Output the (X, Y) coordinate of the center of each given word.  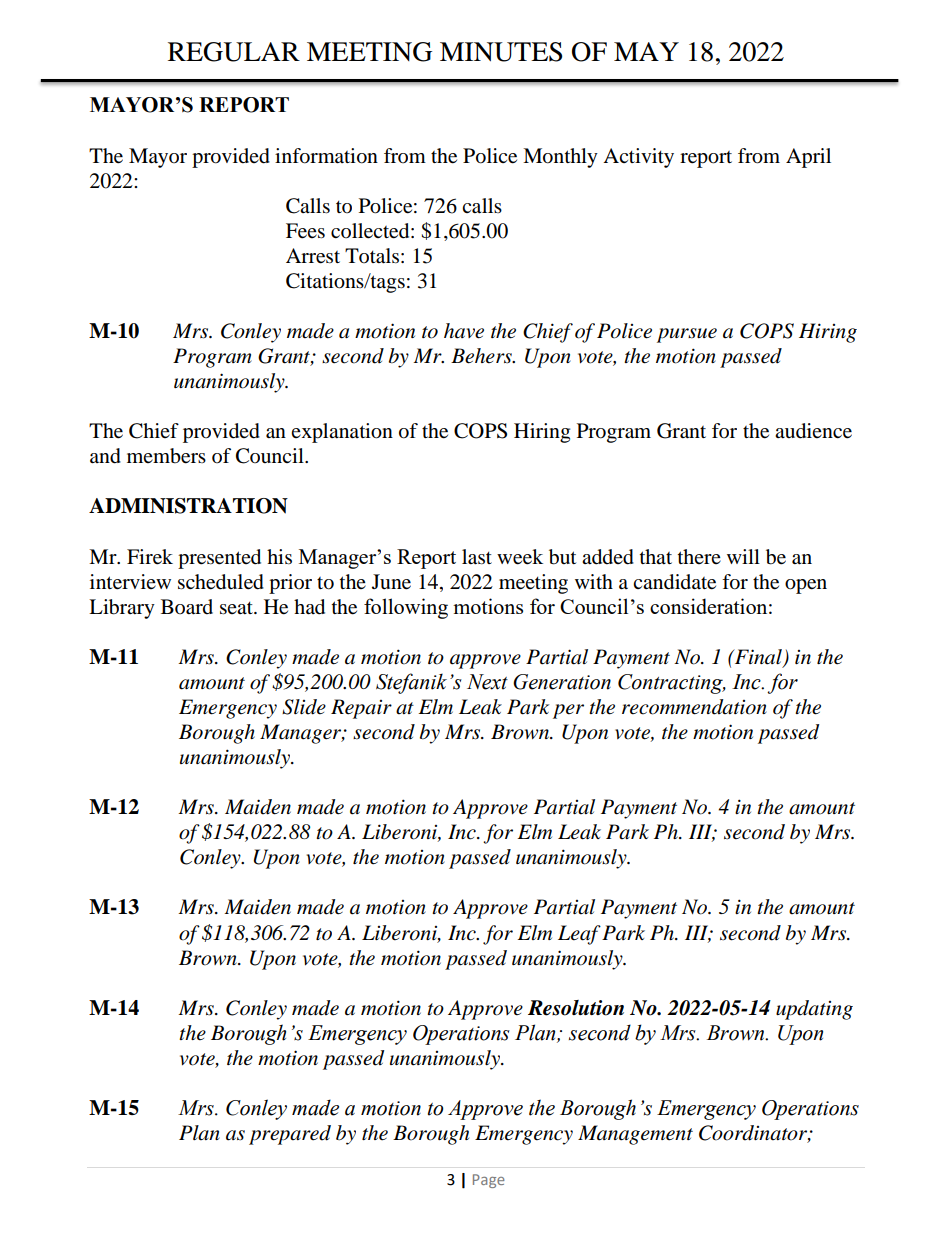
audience (813, 431)
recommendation (694, 707)
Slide (304, 707)
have (464, 331)
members (166, 456)
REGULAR (234, 52)
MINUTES (501, 52)
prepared (290, 1135)
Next (487, 682)
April (808, 158)
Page (489, 1181)
